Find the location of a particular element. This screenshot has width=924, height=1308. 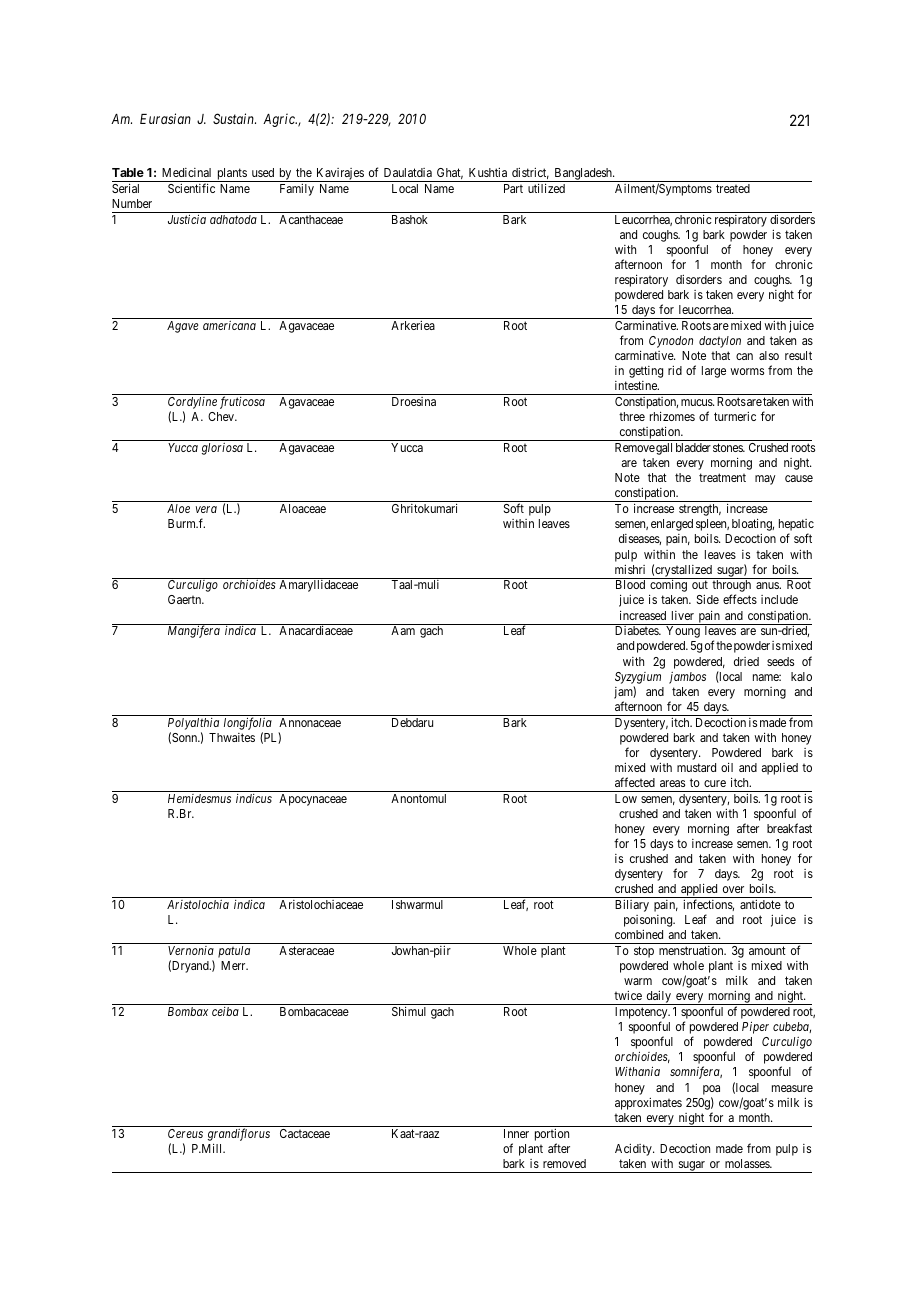

Inner is located at coordinates (516, 1133).
